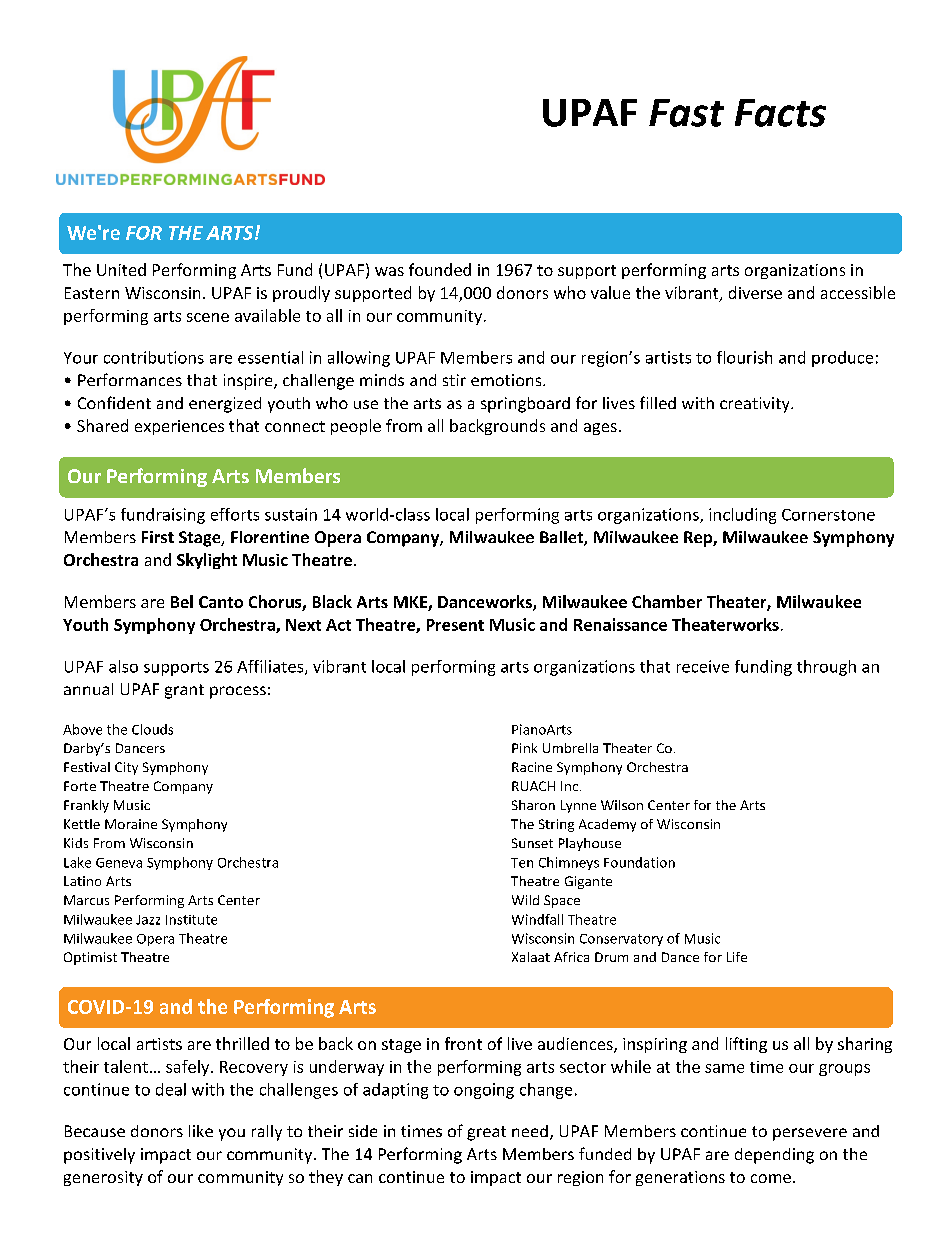 The height and width of the screenshot is (1233, 952). Describe the element at coordinates (201, 1131) in the screenshot. I see `like` at that location.
